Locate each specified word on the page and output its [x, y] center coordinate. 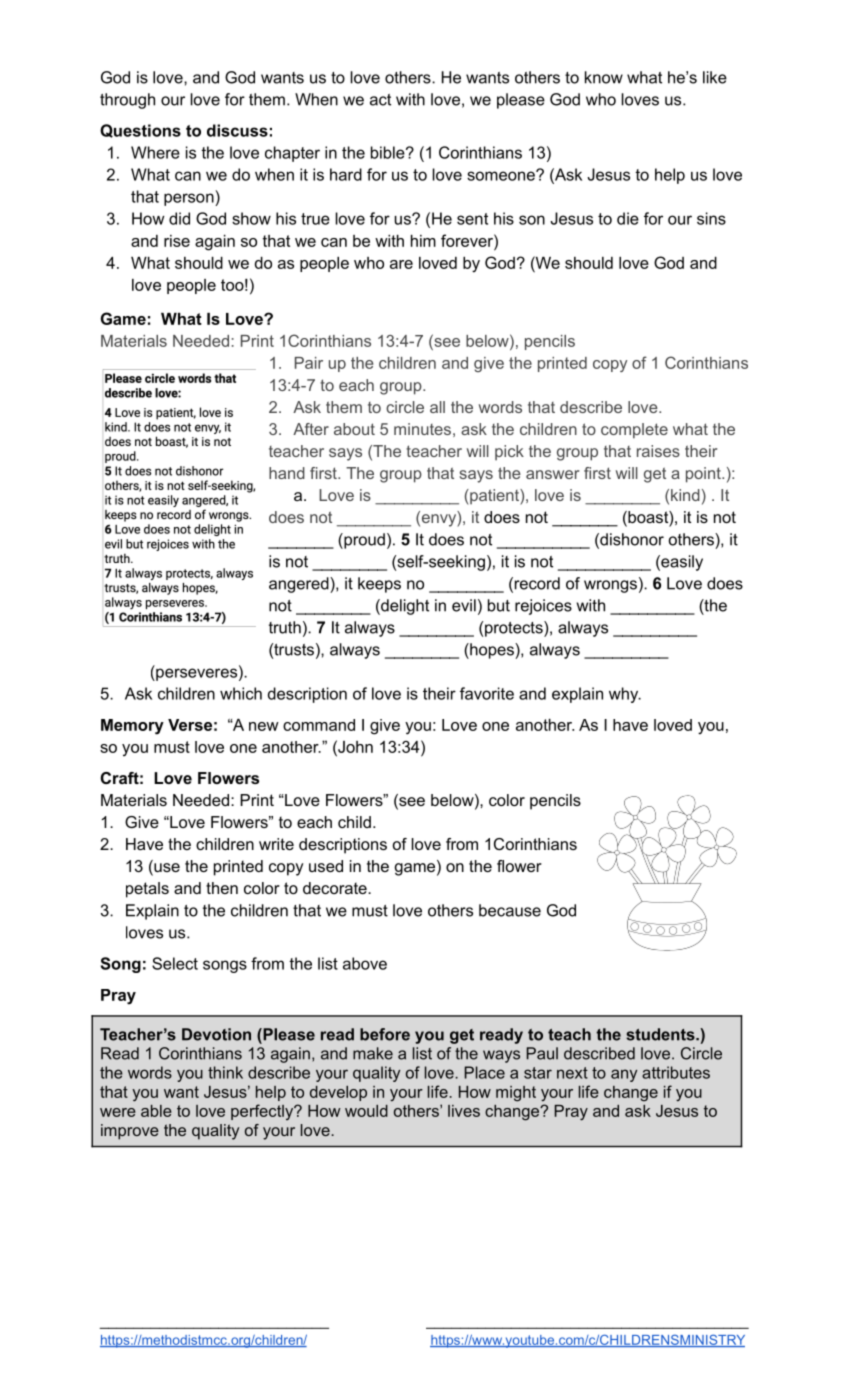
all [437, 407]
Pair [309, 363]
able [156, 1111]
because [510, 910]
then [222, 888]
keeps [379, 585]
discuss [237, 130]
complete [634, 431]
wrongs [610, 586]
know [604, 77]
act [380, 100]
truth [285, 627]
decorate [336, 888]
